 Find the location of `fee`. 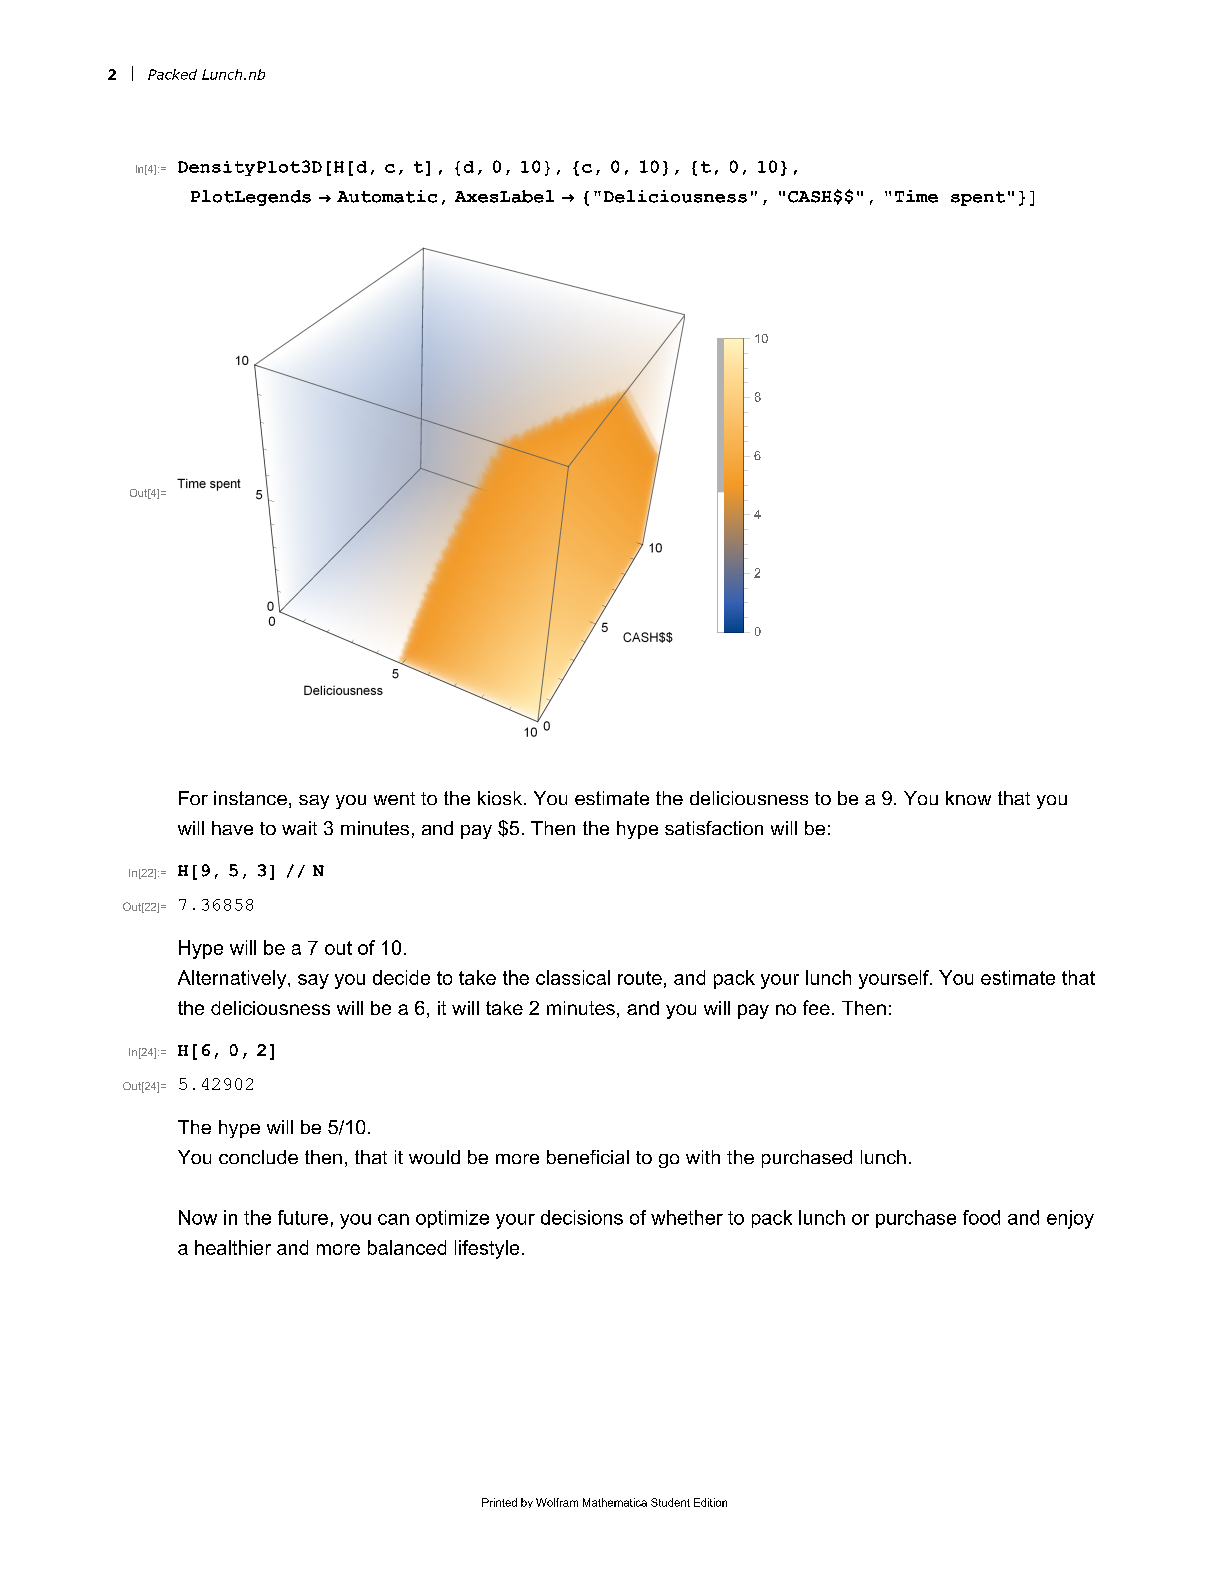

fee is located at coordinates (816, 1007).
